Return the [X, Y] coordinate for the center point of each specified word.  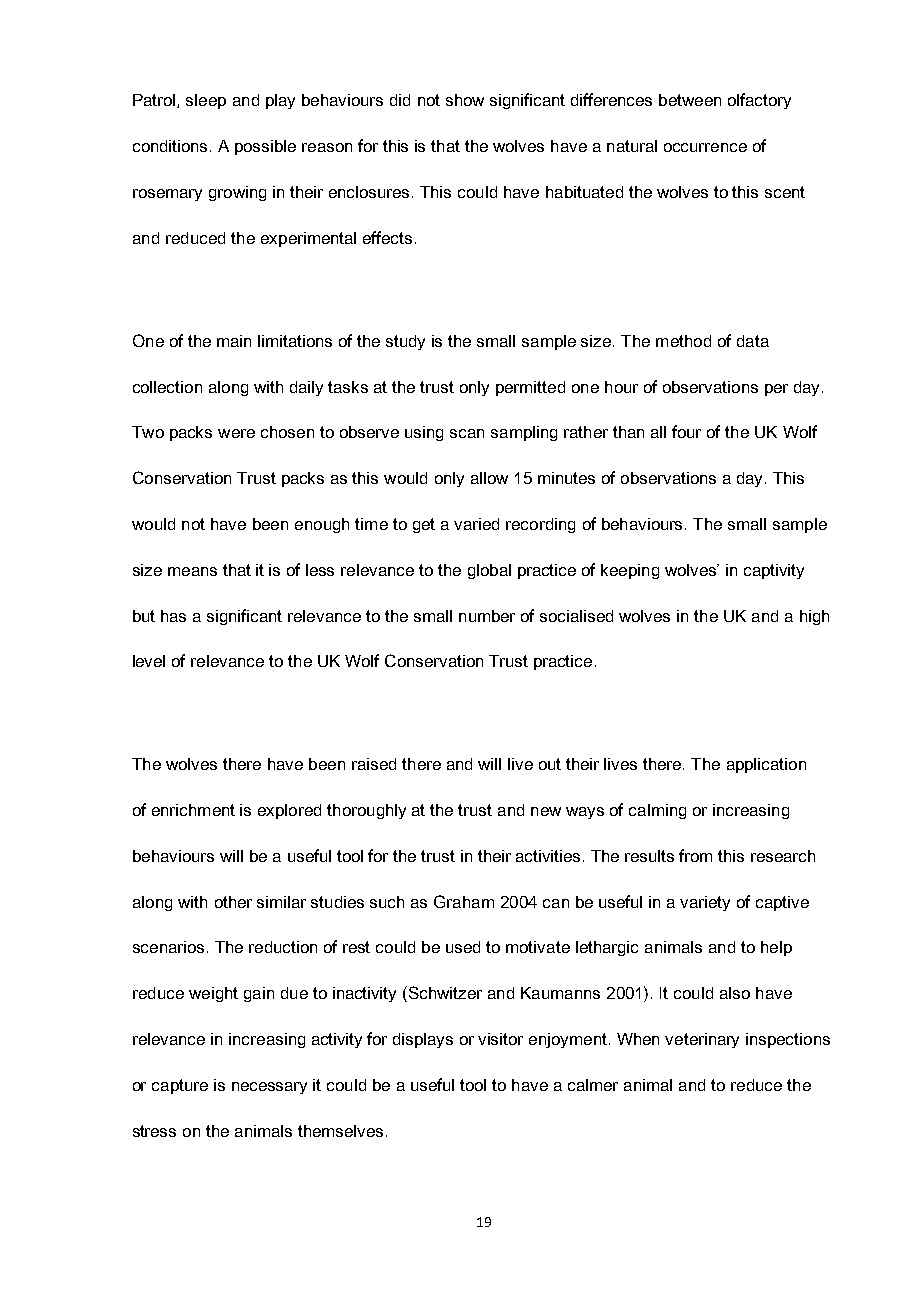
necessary [269, 1088]
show [465, 100]
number [487, 616]
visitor [500, 1039]
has [173, 616]
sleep [206, 101]
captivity [774, 571]
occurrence [705, 147]
